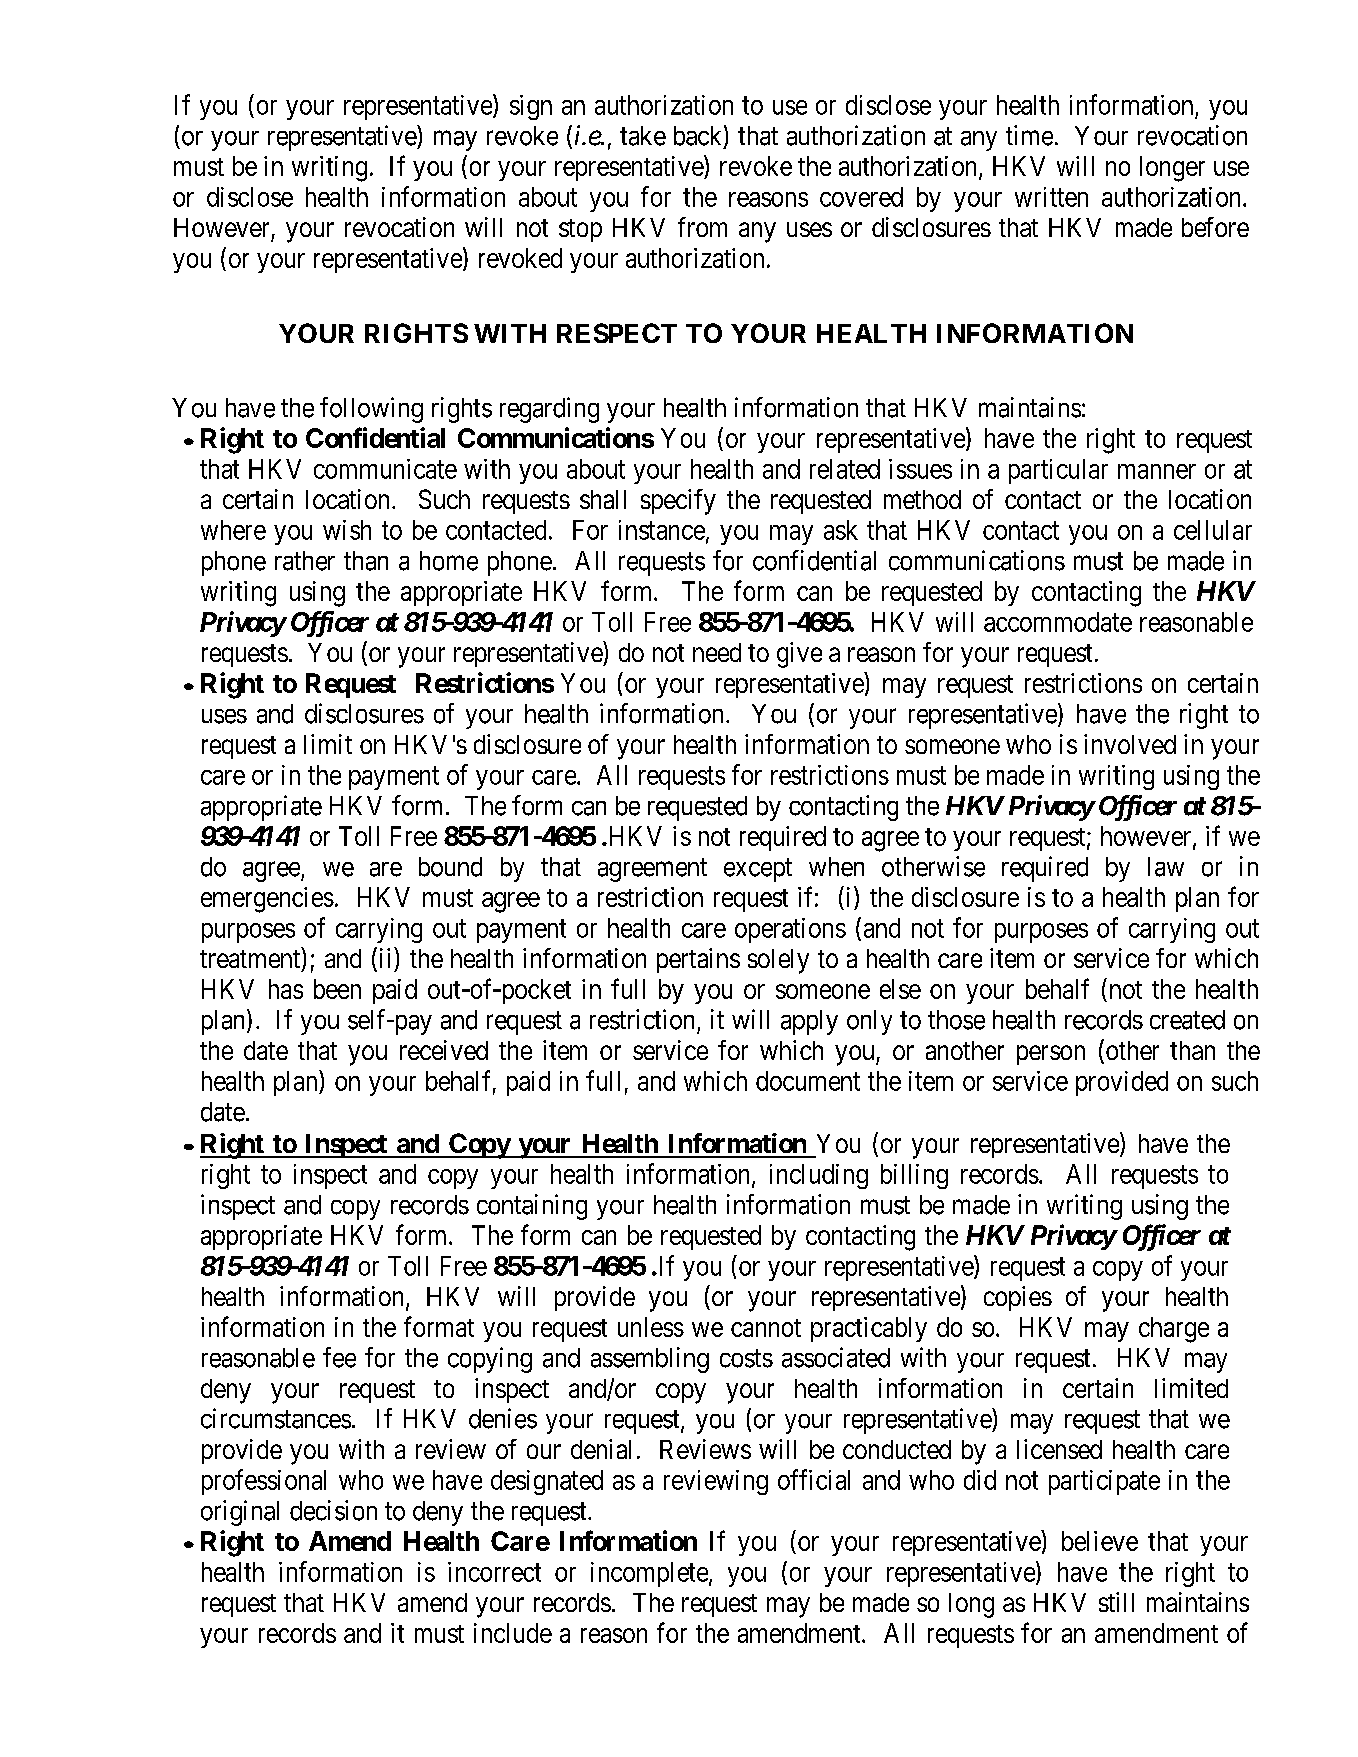  What do you see at coordinates (702, 227) in the screenshot?
I see `from` at bounding box center [702, 227].
